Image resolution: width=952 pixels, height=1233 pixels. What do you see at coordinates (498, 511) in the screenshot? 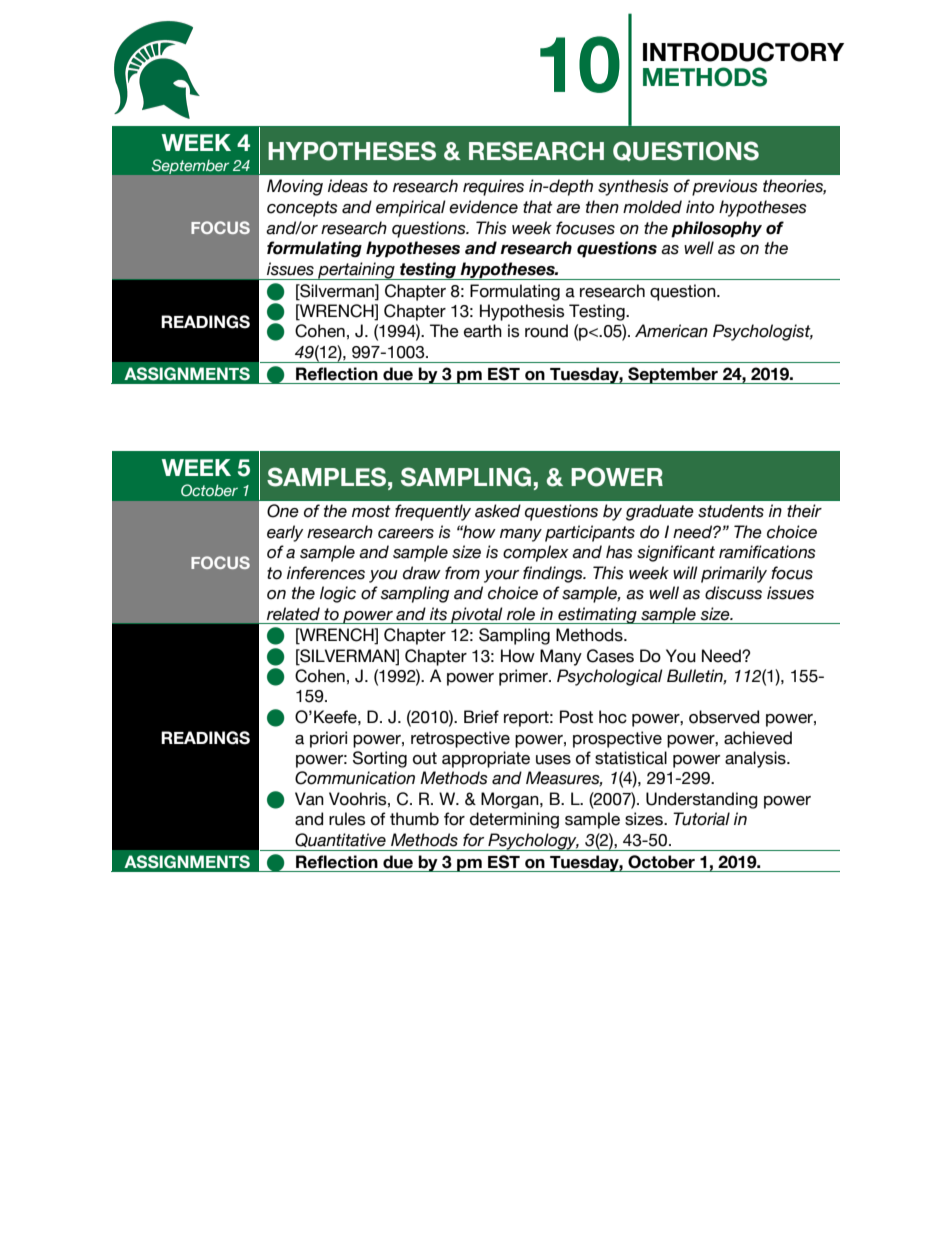
I see `asked` at bounding box center [498, 511].
